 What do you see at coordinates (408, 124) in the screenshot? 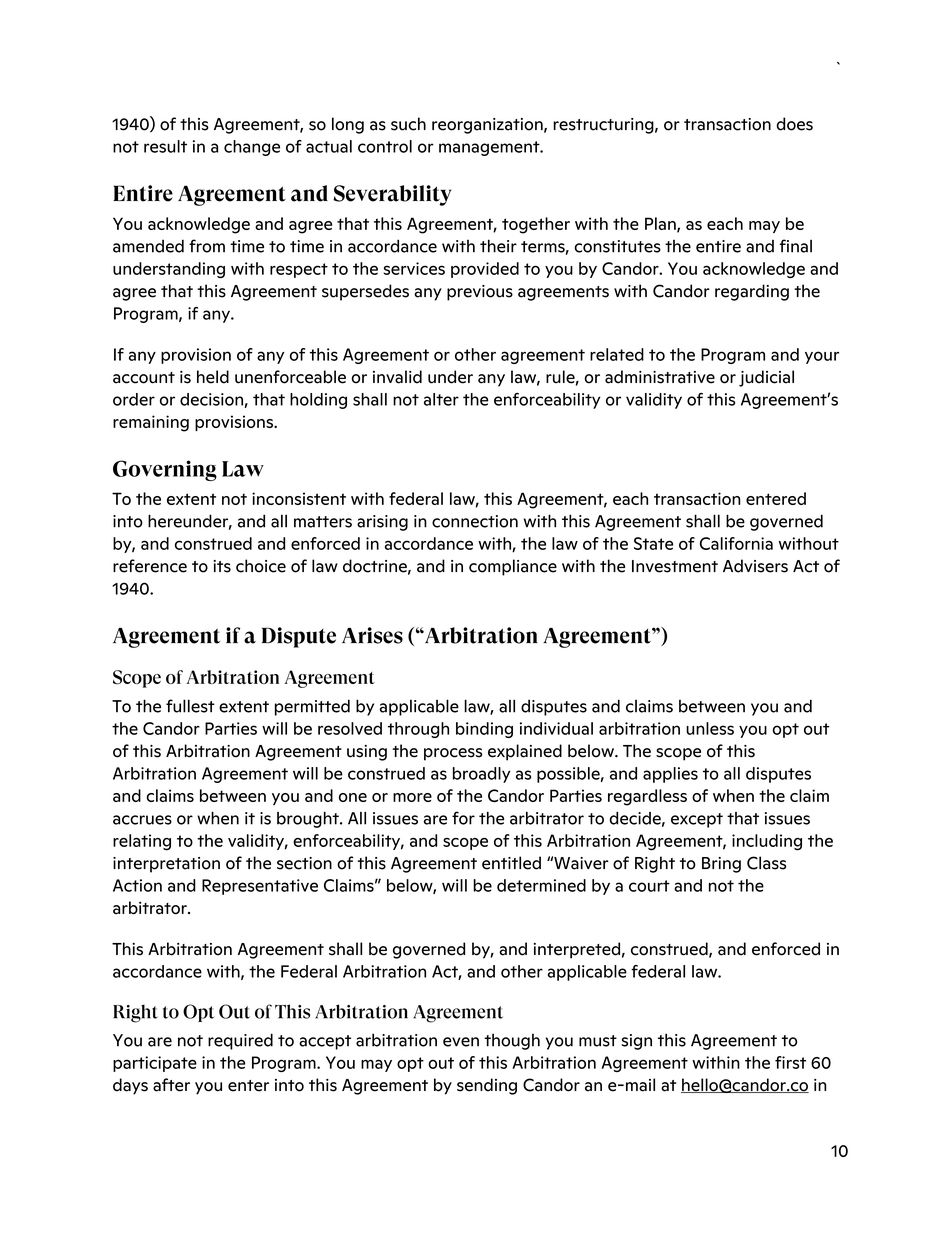
I see `such` at bounding box center [408, 124].
